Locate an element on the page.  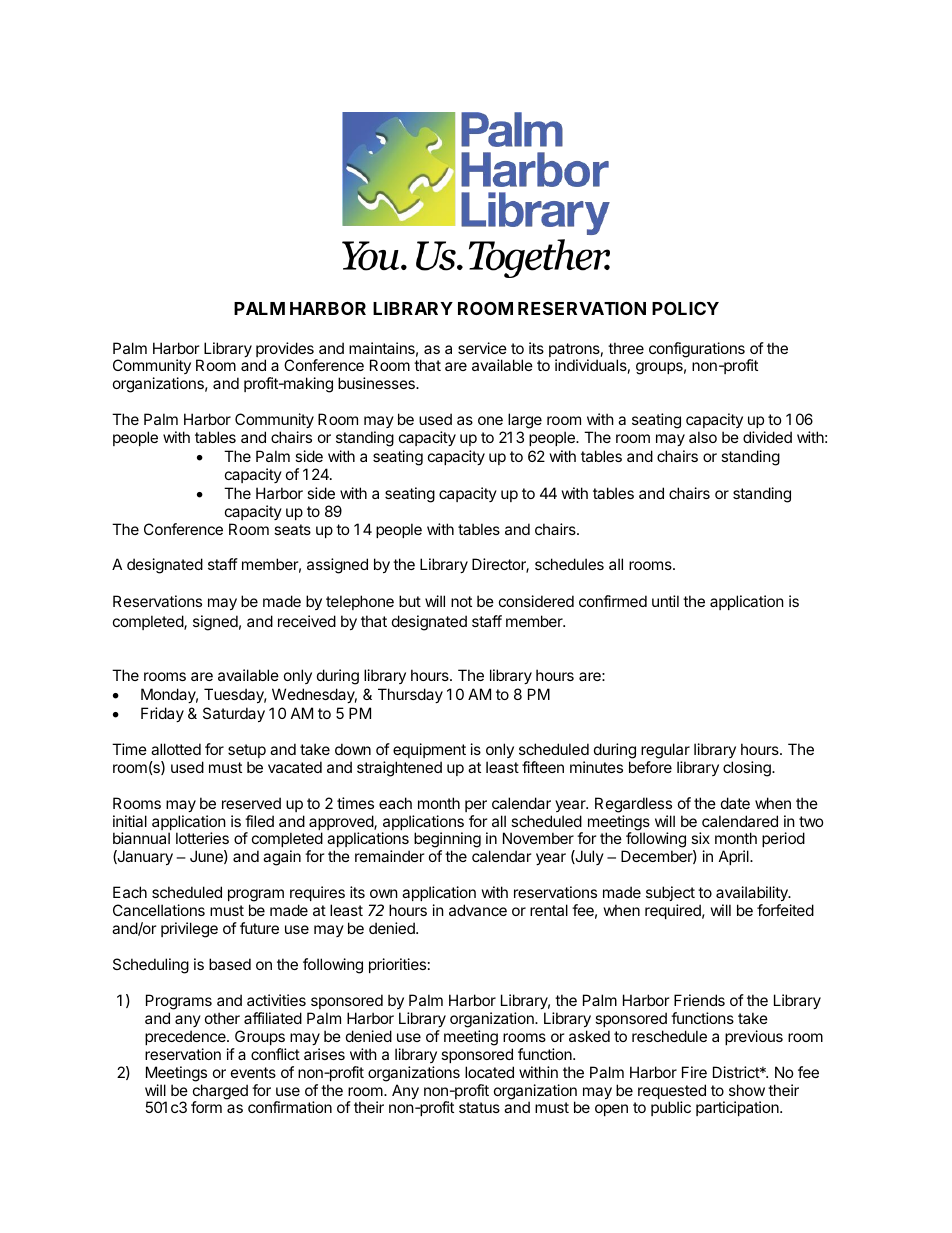
show is located at coordinates (747, 1090).
